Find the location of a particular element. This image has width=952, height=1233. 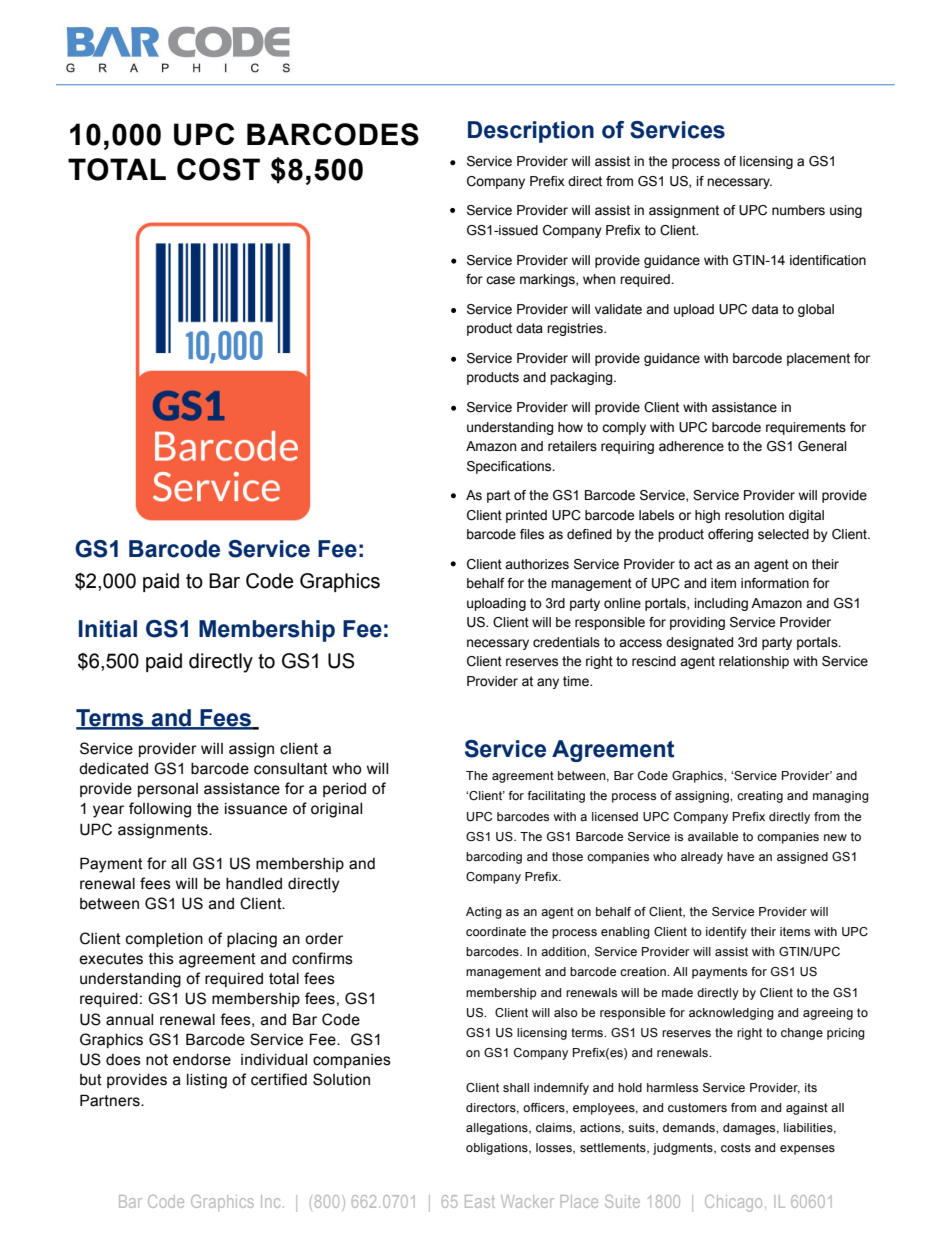

listing is located at coordinates (207, 1081).
